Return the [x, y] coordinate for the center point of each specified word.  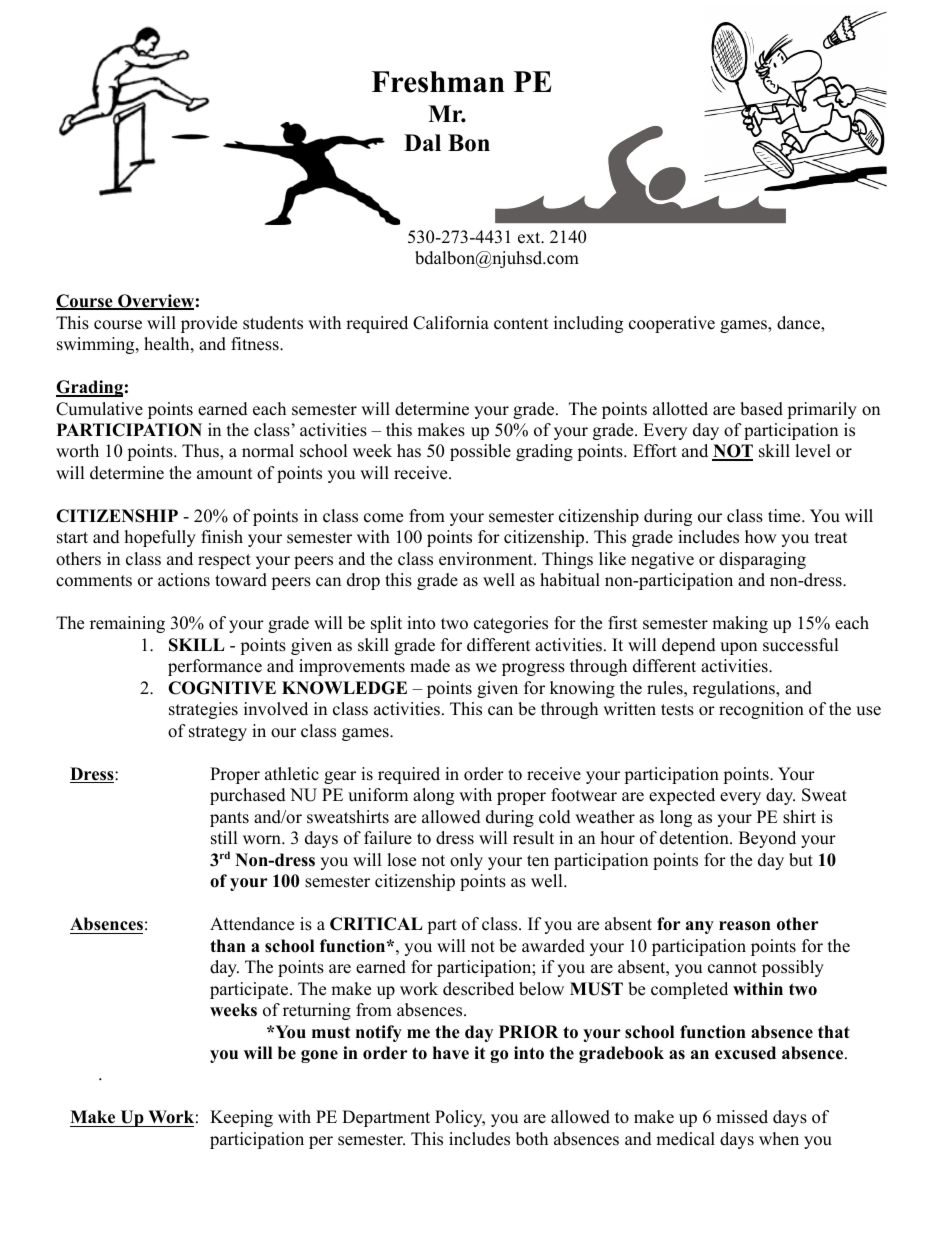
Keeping [241, 1118]
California [451, 323]
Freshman [438, 82]
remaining [127, 624]
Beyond [767, 839]
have [451, 1053]
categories [511, 624]
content [521, 324]
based [761, 409]
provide [209, 324]
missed [742, 1117]
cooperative [672, 324]
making [740, 624]
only [466, 861]
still [224, 838]
